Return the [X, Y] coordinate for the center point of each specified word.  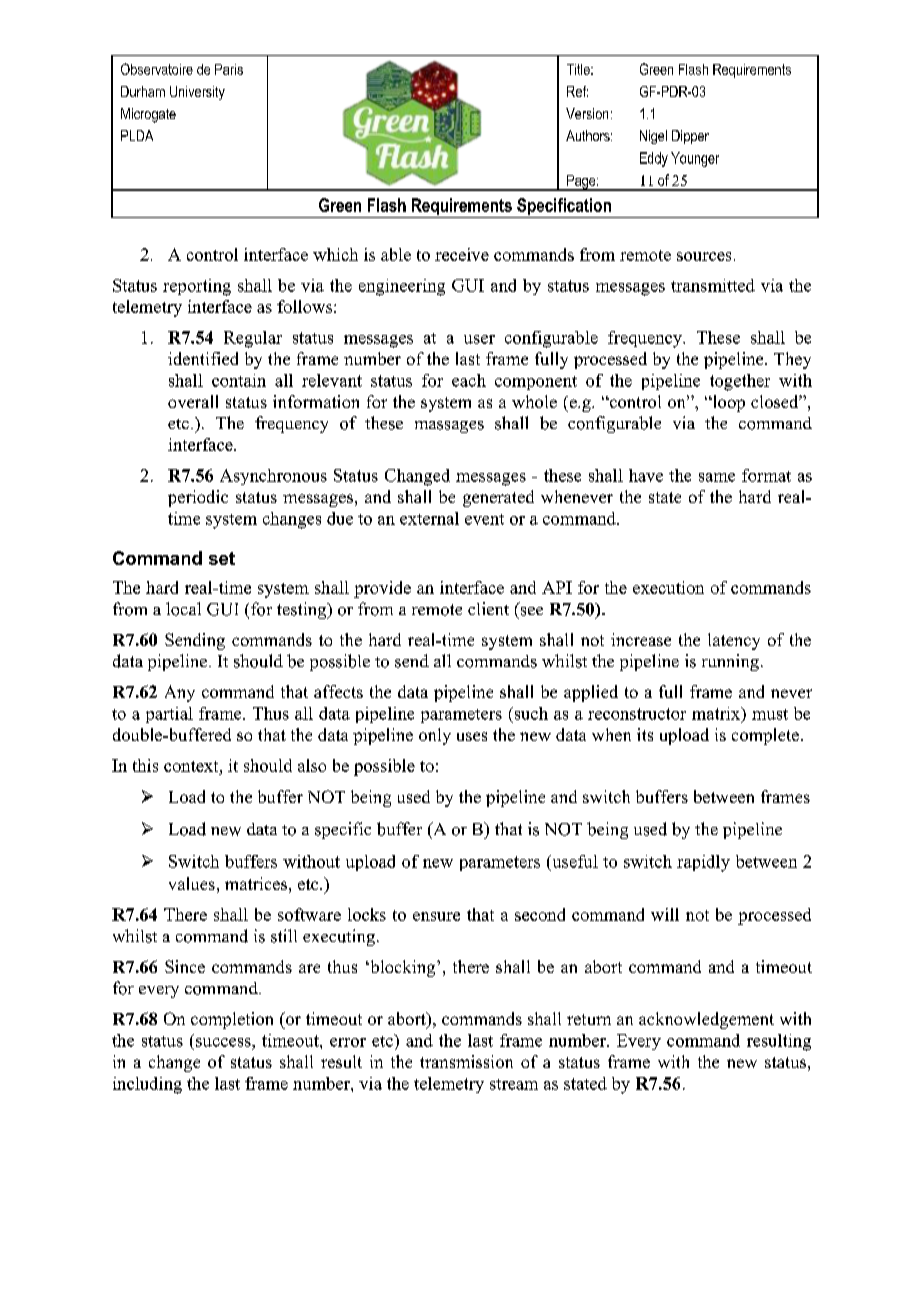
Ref [577, 91]
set [222, 558]
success [224, 1042]
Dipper [690, 137]
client [488, 608]
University [197, 93]
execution [668, 587]
